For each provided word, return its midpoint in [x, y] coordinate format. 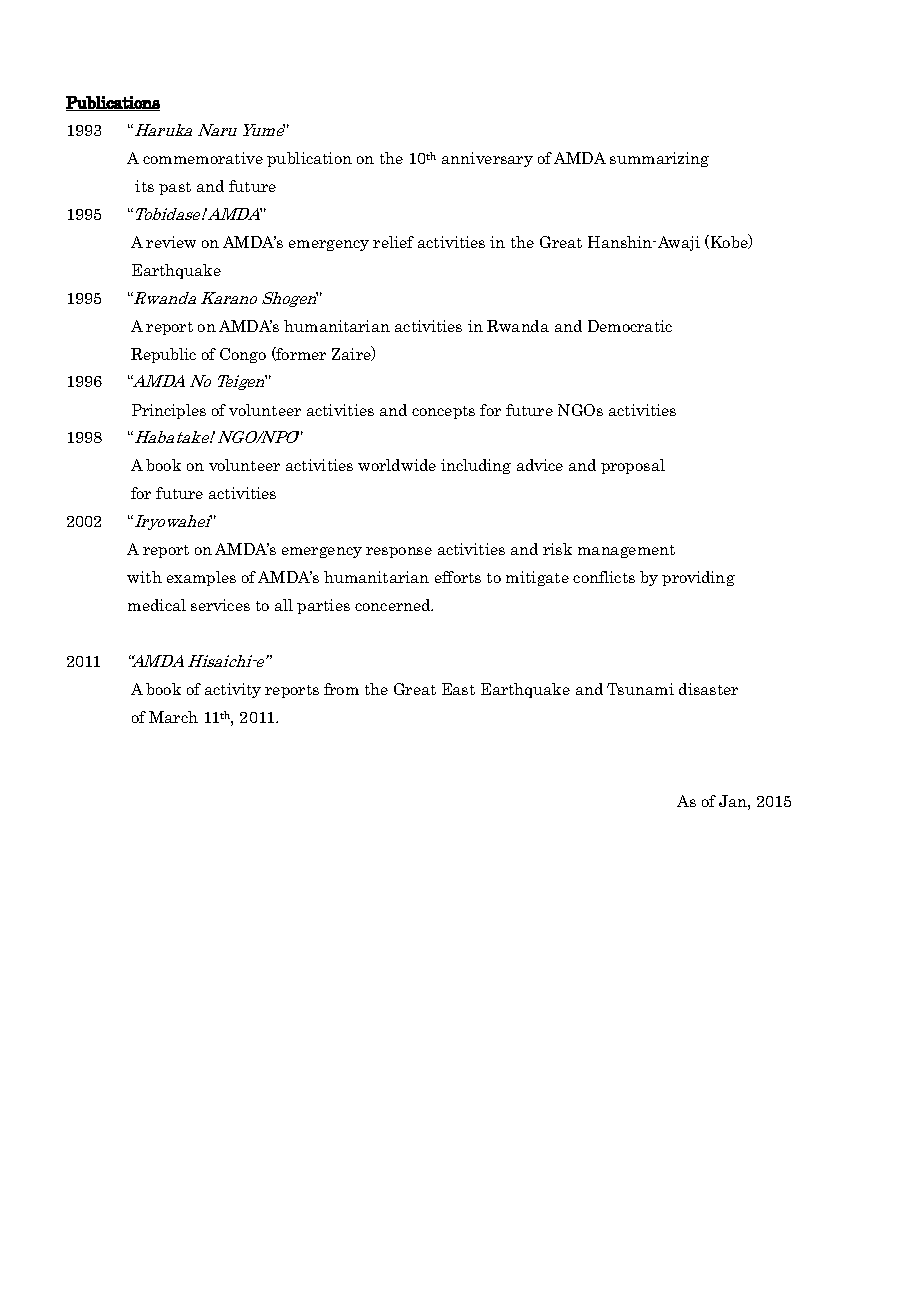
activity [233, 690]
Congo [243, 355]
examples [201, 578]
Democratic [630, 326]
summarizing [659, 159]
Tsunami [640, 689]
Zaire [352, 353]
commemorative [203, 158]
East [458, 689]
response [399, 552]
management [626, 551]
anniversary [487, 159]
